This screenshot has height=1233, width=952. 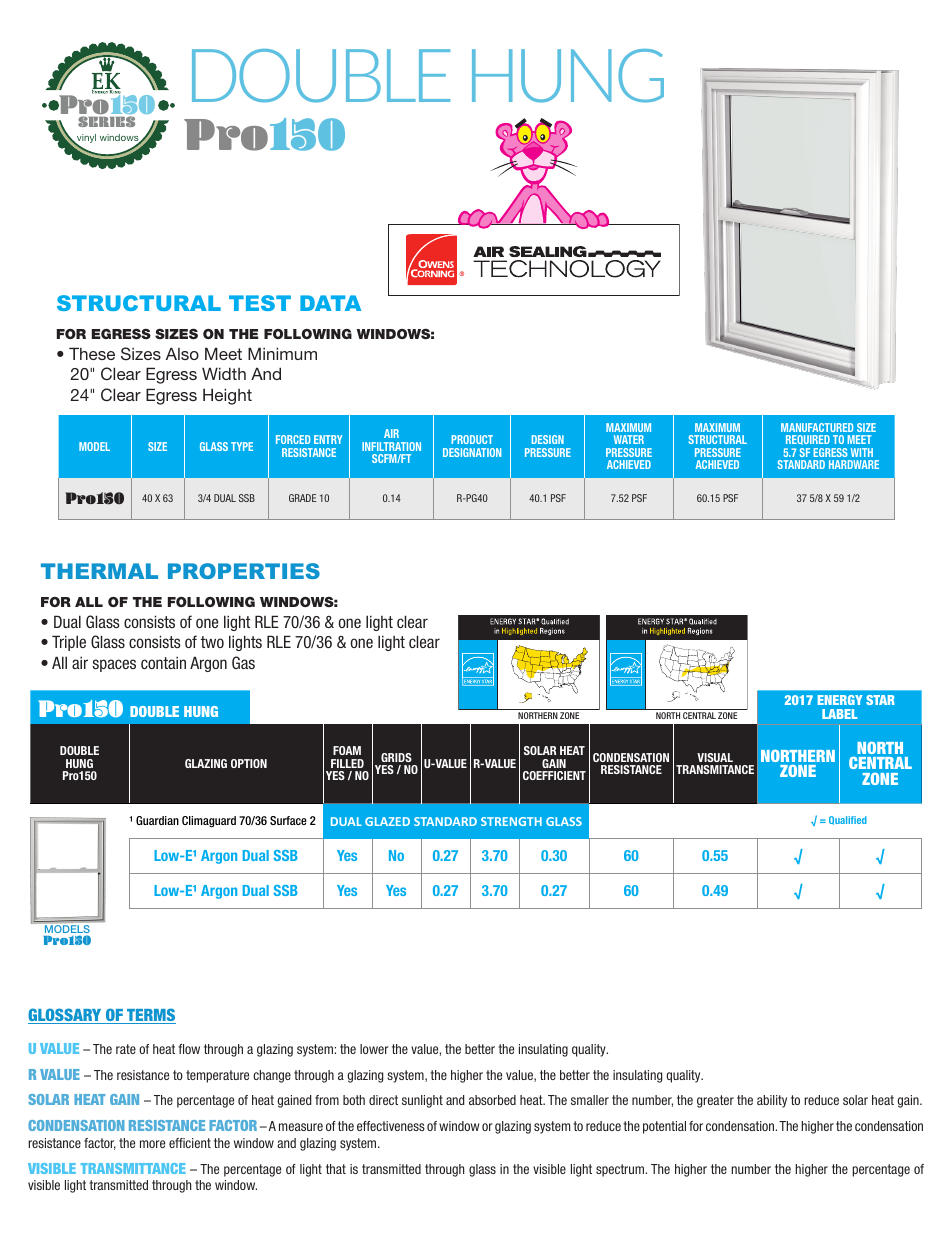 I want to click on ENERGY, so click(x=840, y=700).
